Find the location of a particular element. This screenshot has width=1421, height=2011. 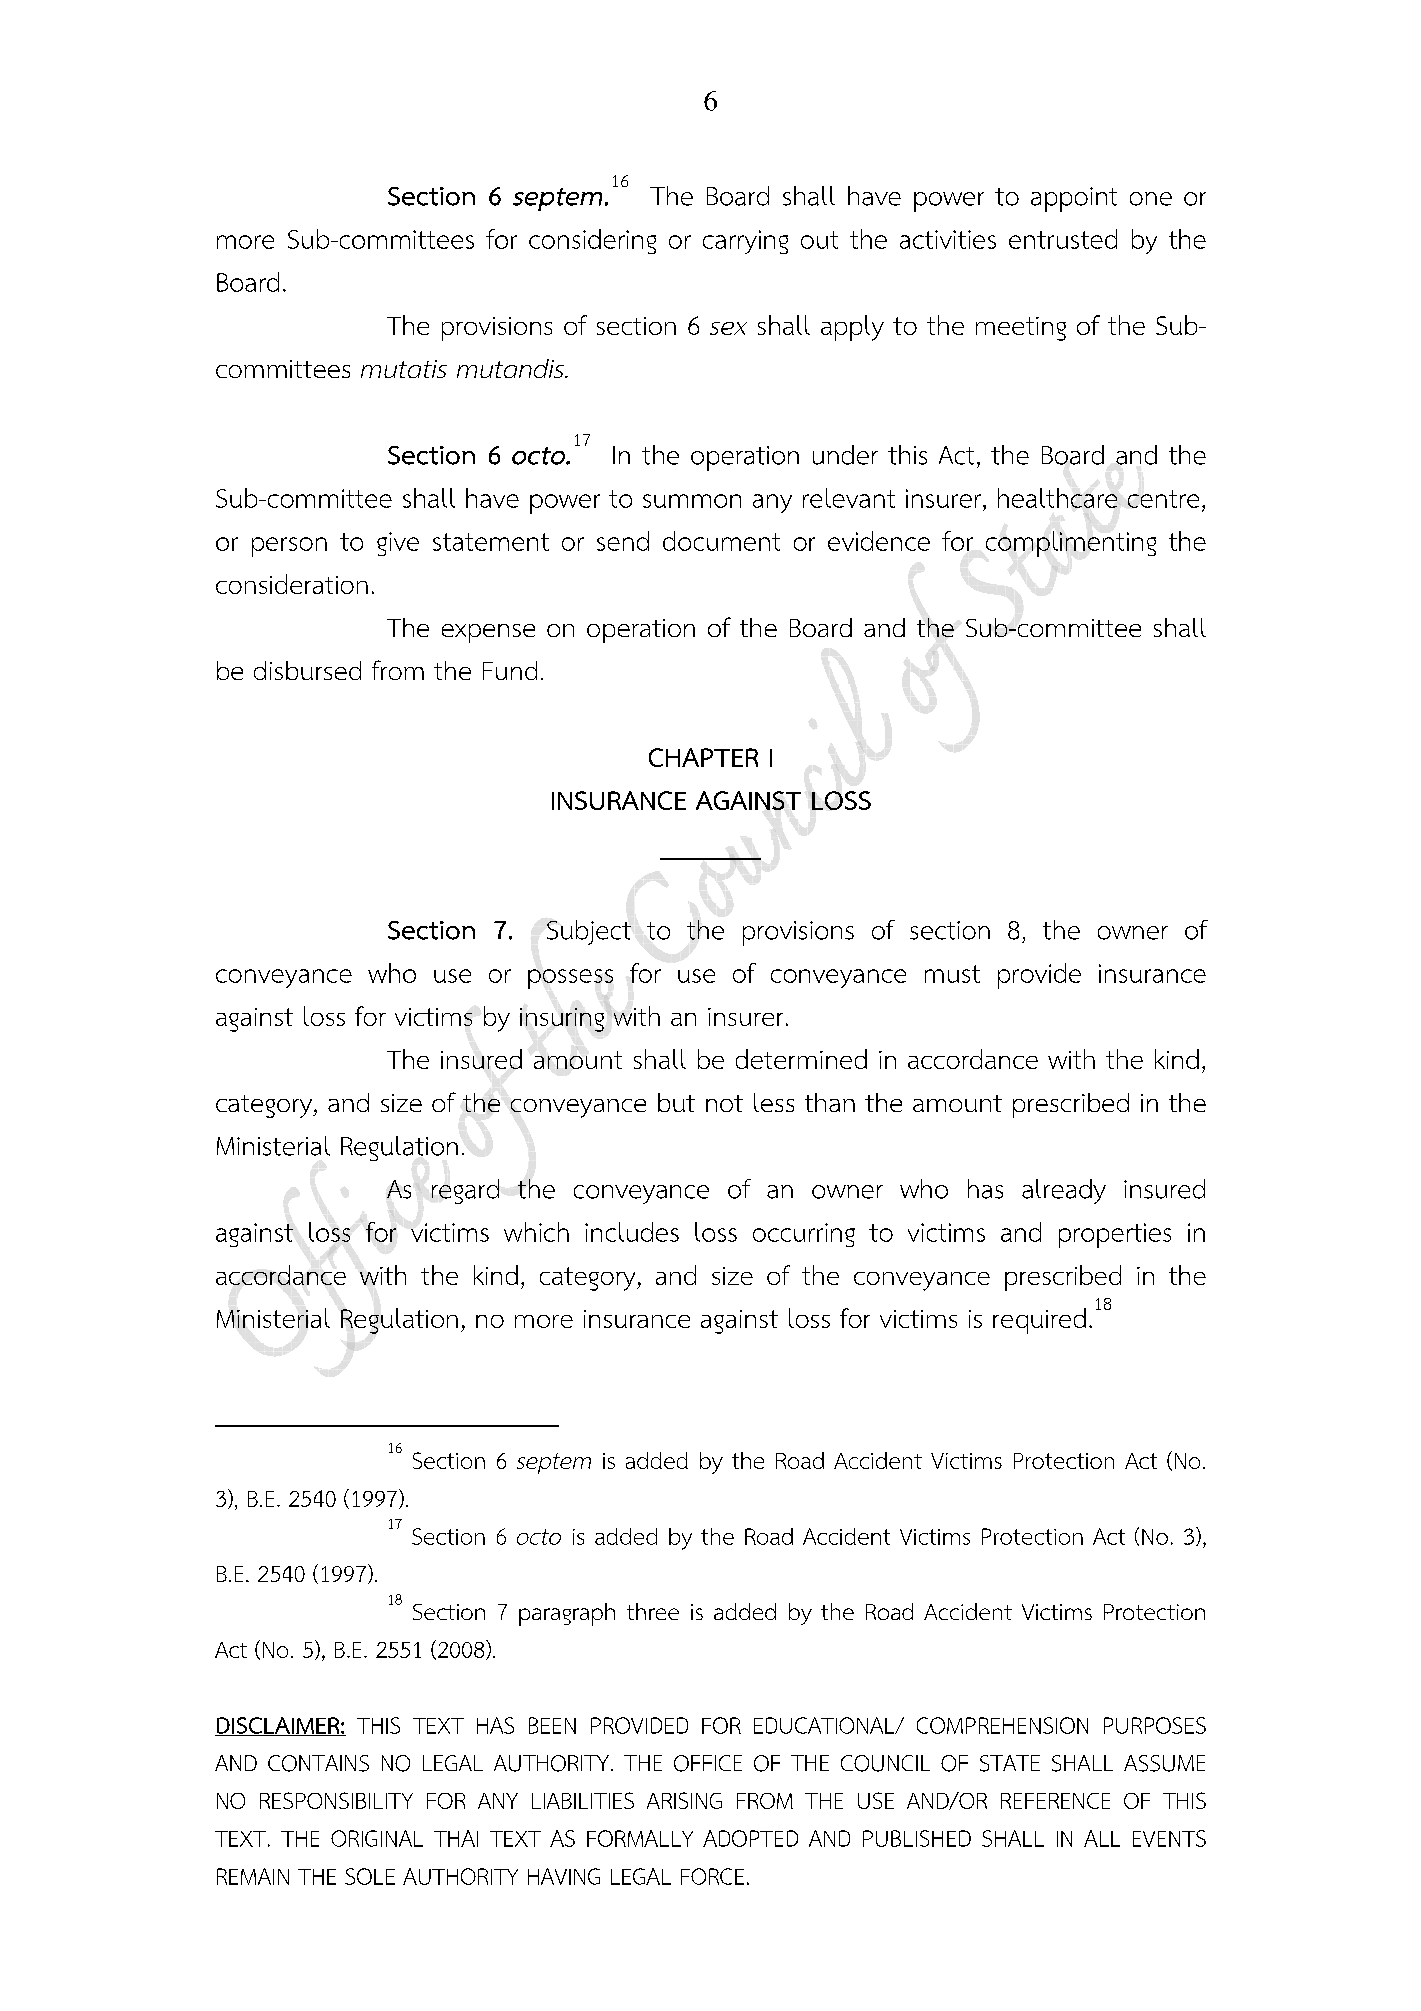

complimenting is located at coordinates (1071, 544).
